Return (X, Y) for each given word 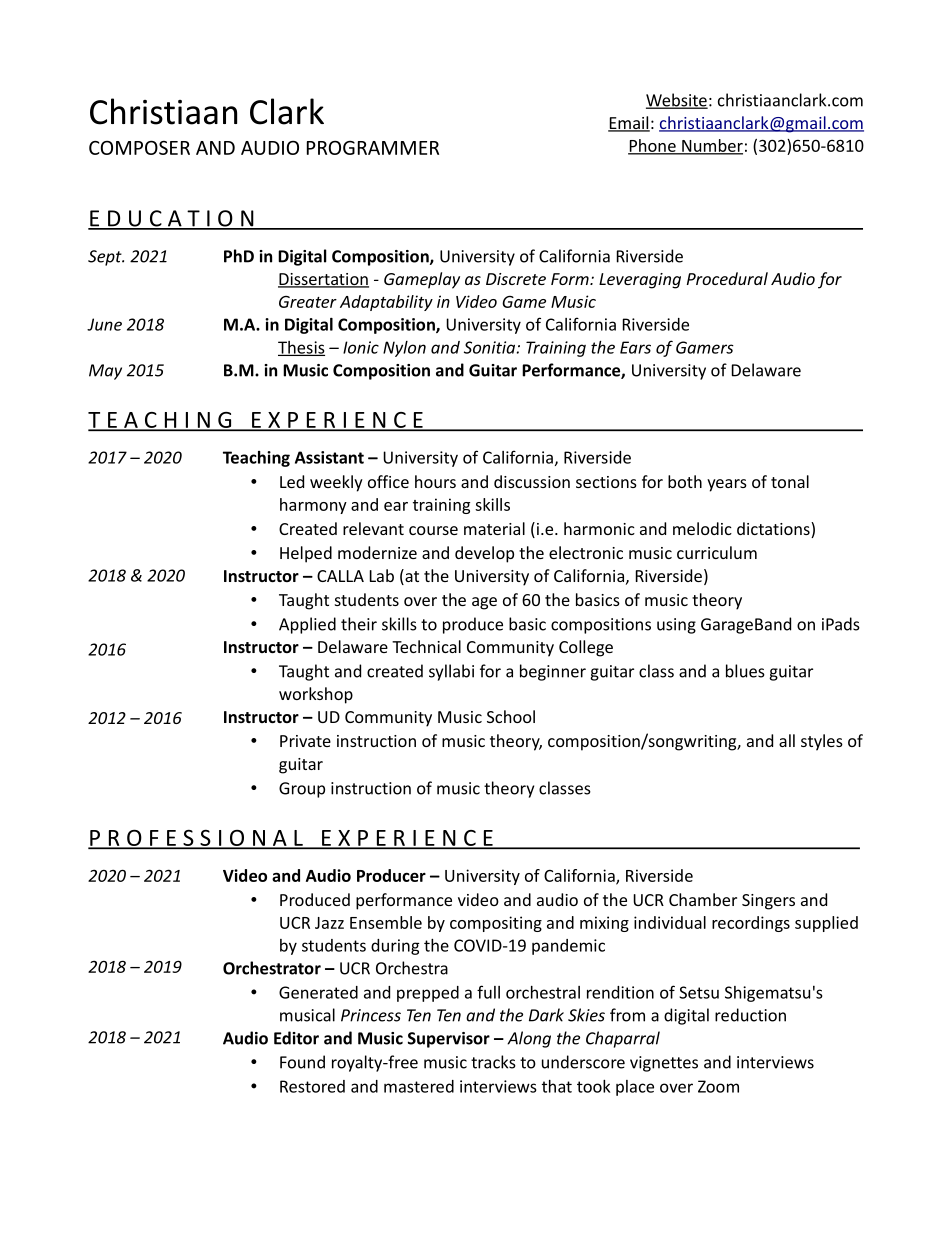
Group (302, 790)
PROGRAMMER (373, 148)
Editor (296, 1038)
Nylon (404, 349)
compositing (496, 924)
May (105, 372)
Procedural (727, 278)
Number (711, 146)
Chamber (703, 899)
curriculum (717, 552)
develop (484, 554)
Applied (307, 625)
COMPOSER (139, 147)
